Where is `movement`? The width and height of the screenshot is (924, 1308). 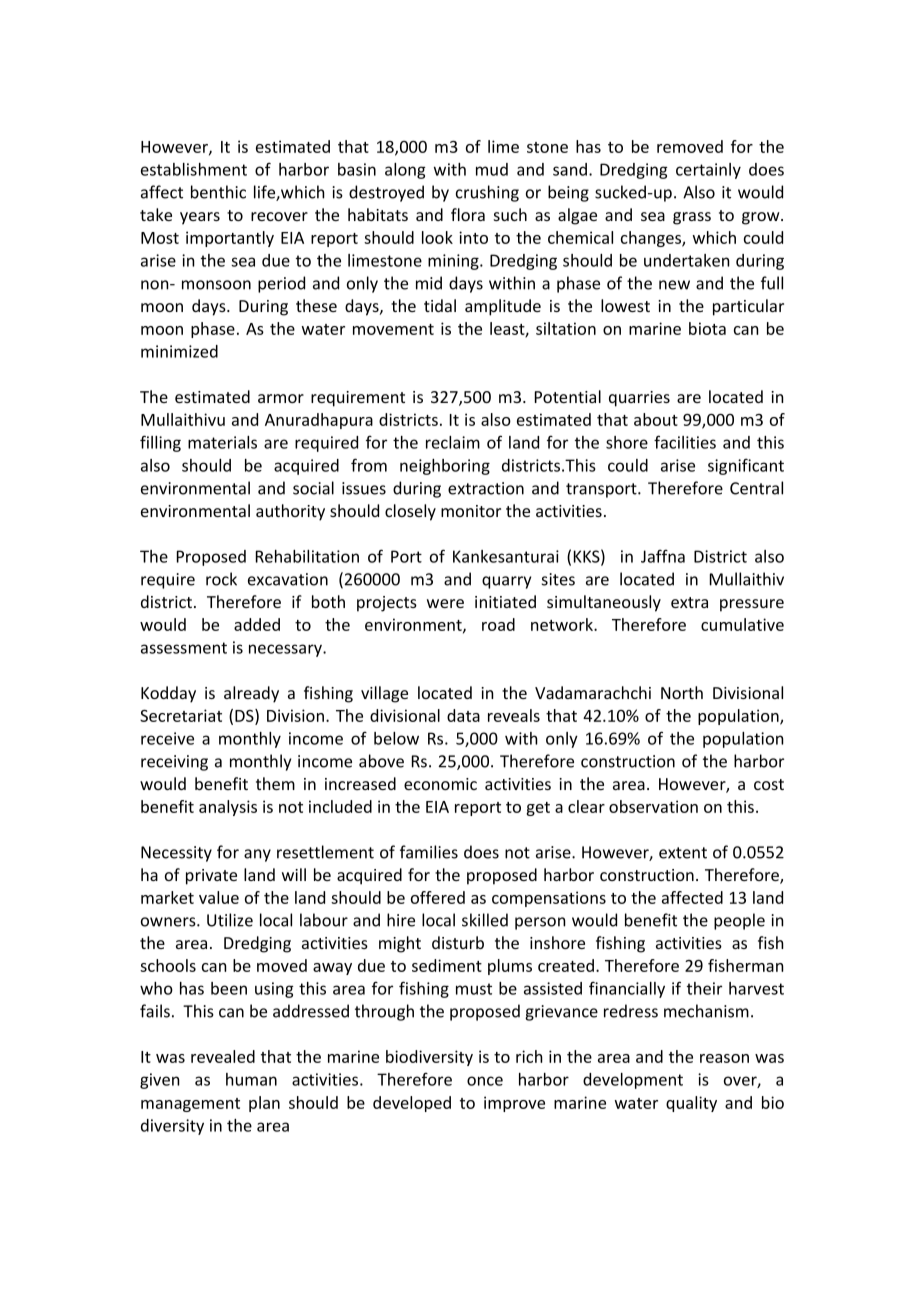 movement is located at coordinates (393, 329).
